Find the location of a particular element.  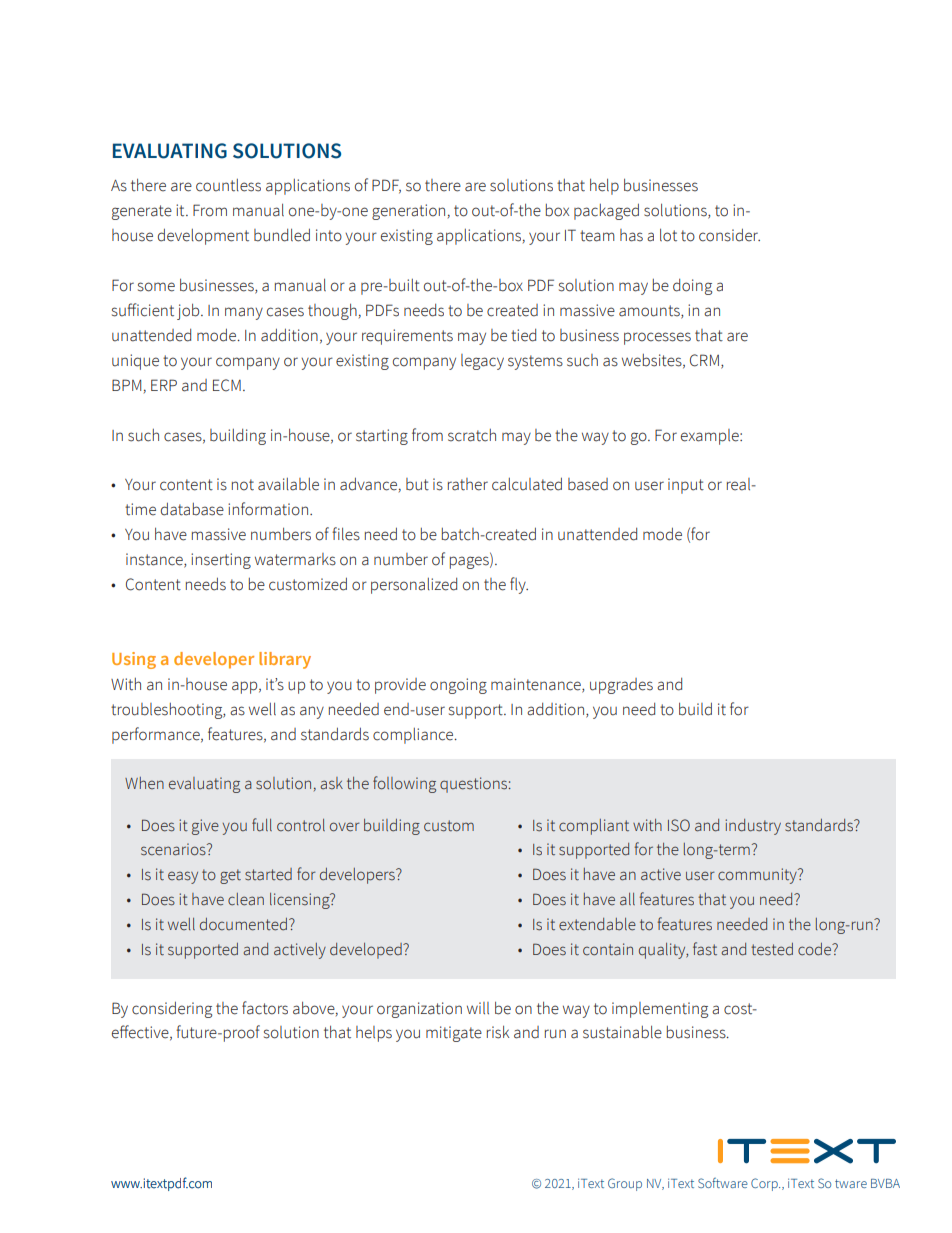

businesses is located at coordinates (661, 185).
